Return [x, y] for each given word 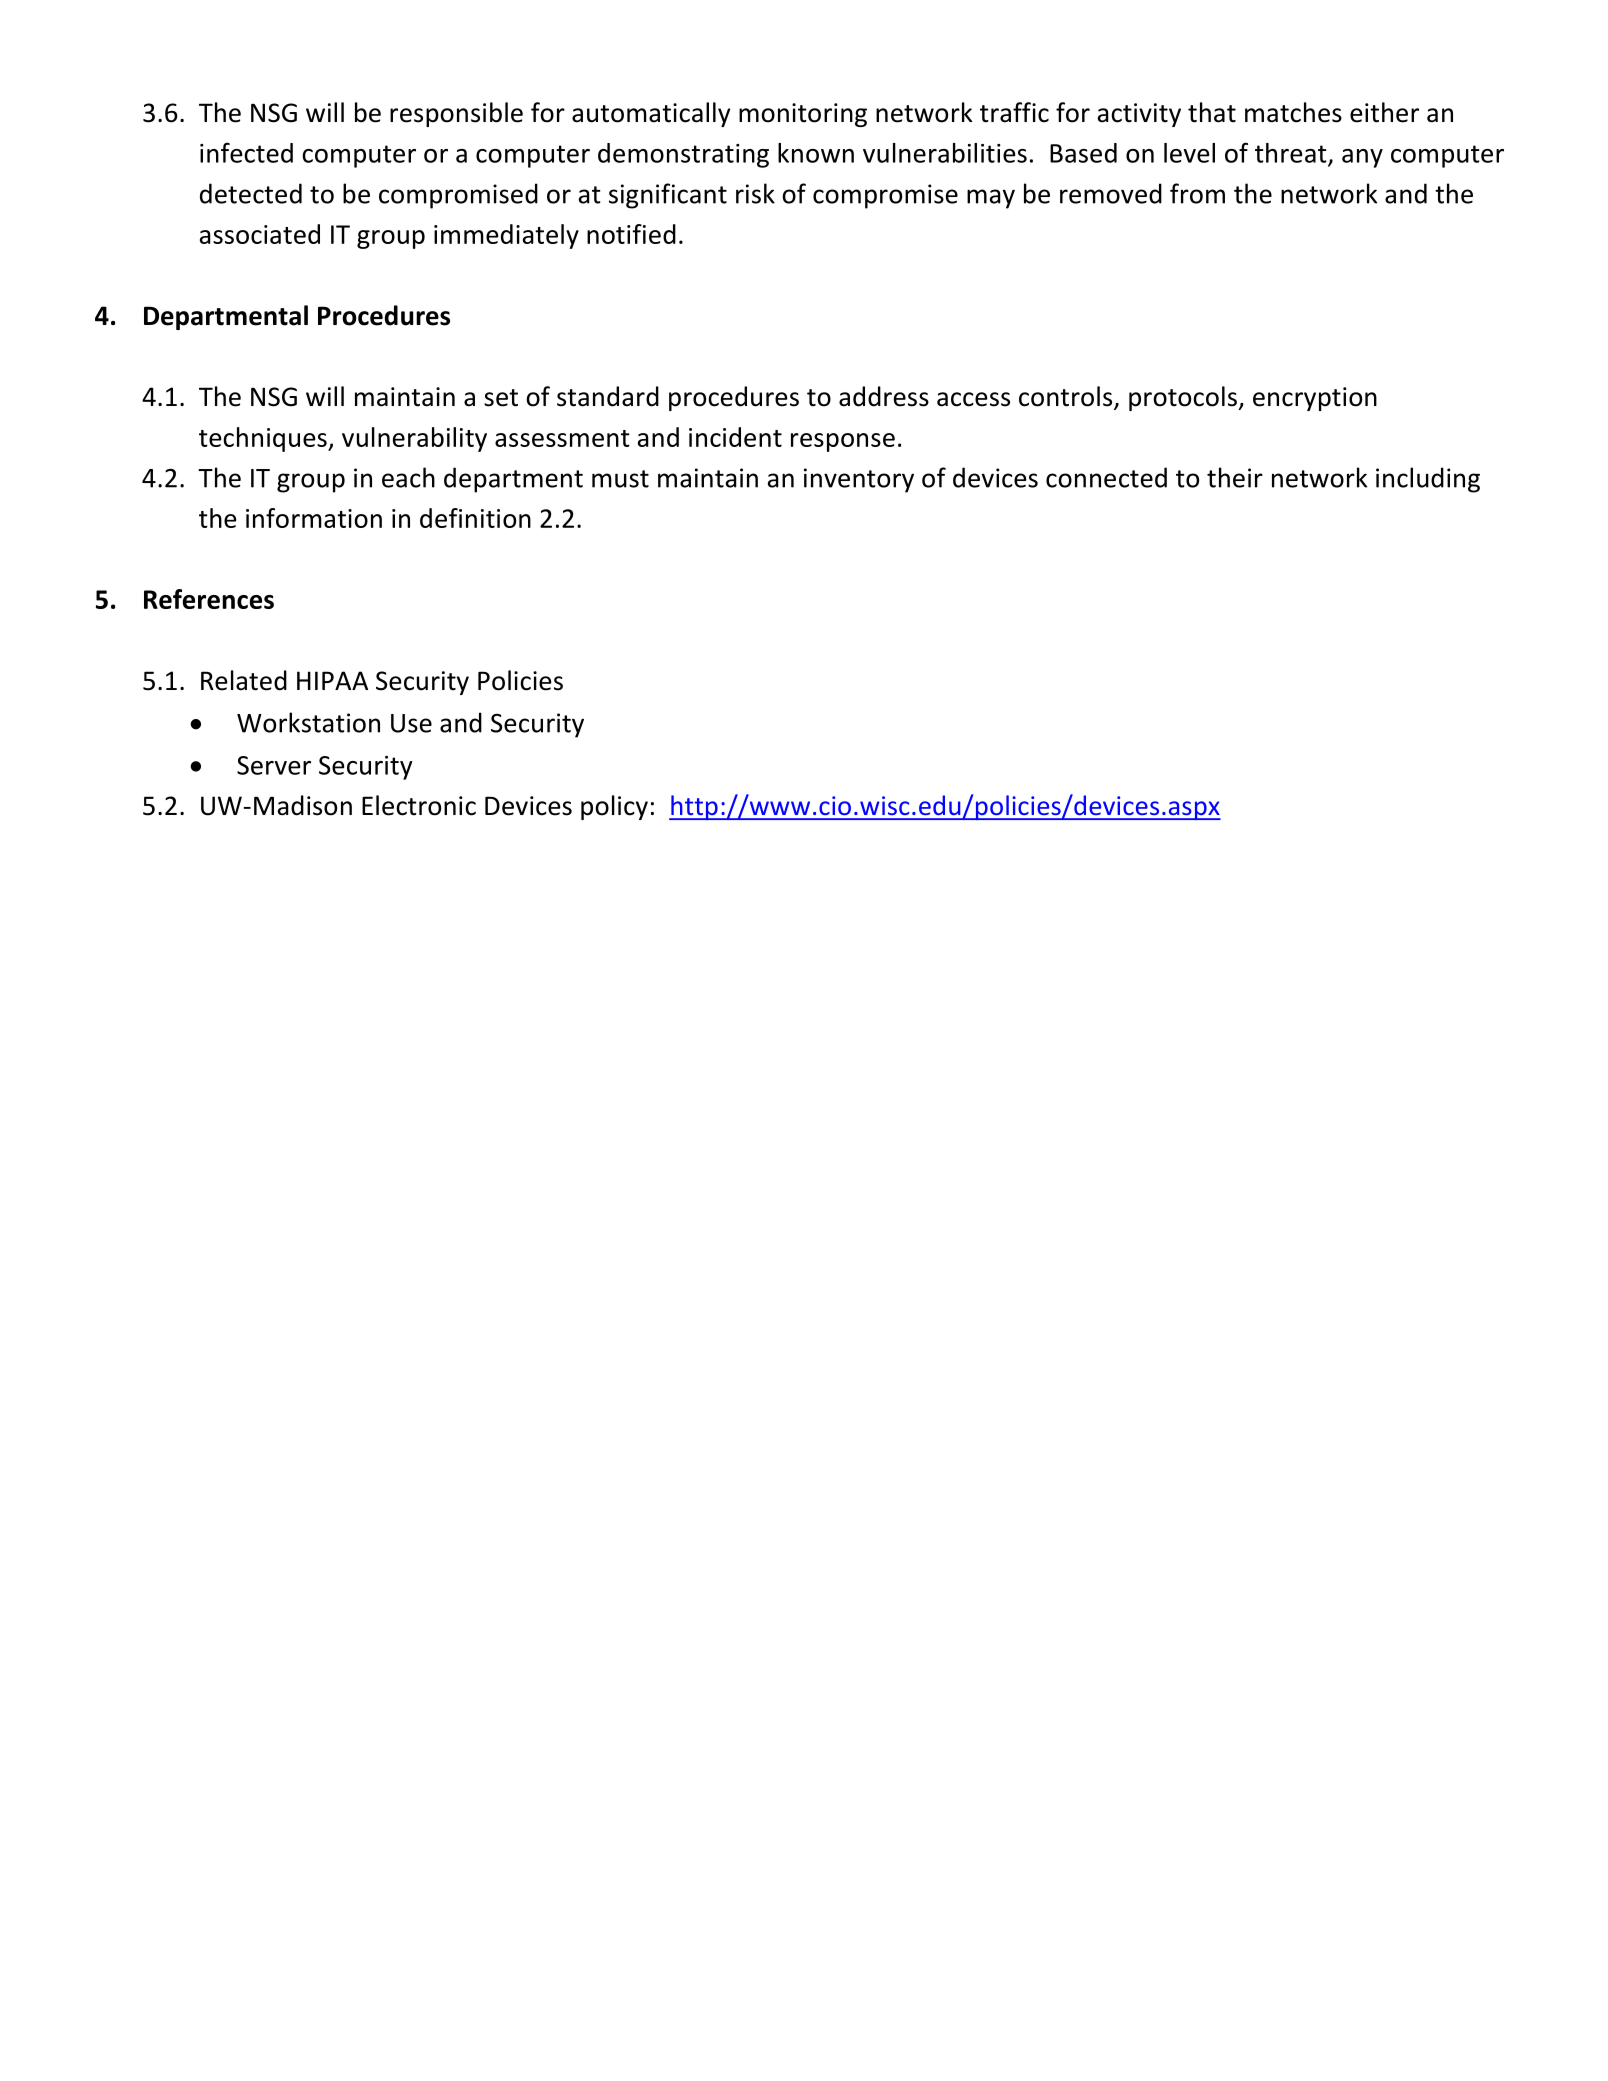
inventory [859, 480]
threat [1292, 154]
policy [614, 807]
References [209, 599]
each [408, 477]
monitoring [803, 115]
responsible [456, 114]
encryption [1315, 399]
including [1428, 480]
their [1235, 477]
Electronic [419, 805]
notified [631, 234]
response [843, 442]
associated [260, 234]
